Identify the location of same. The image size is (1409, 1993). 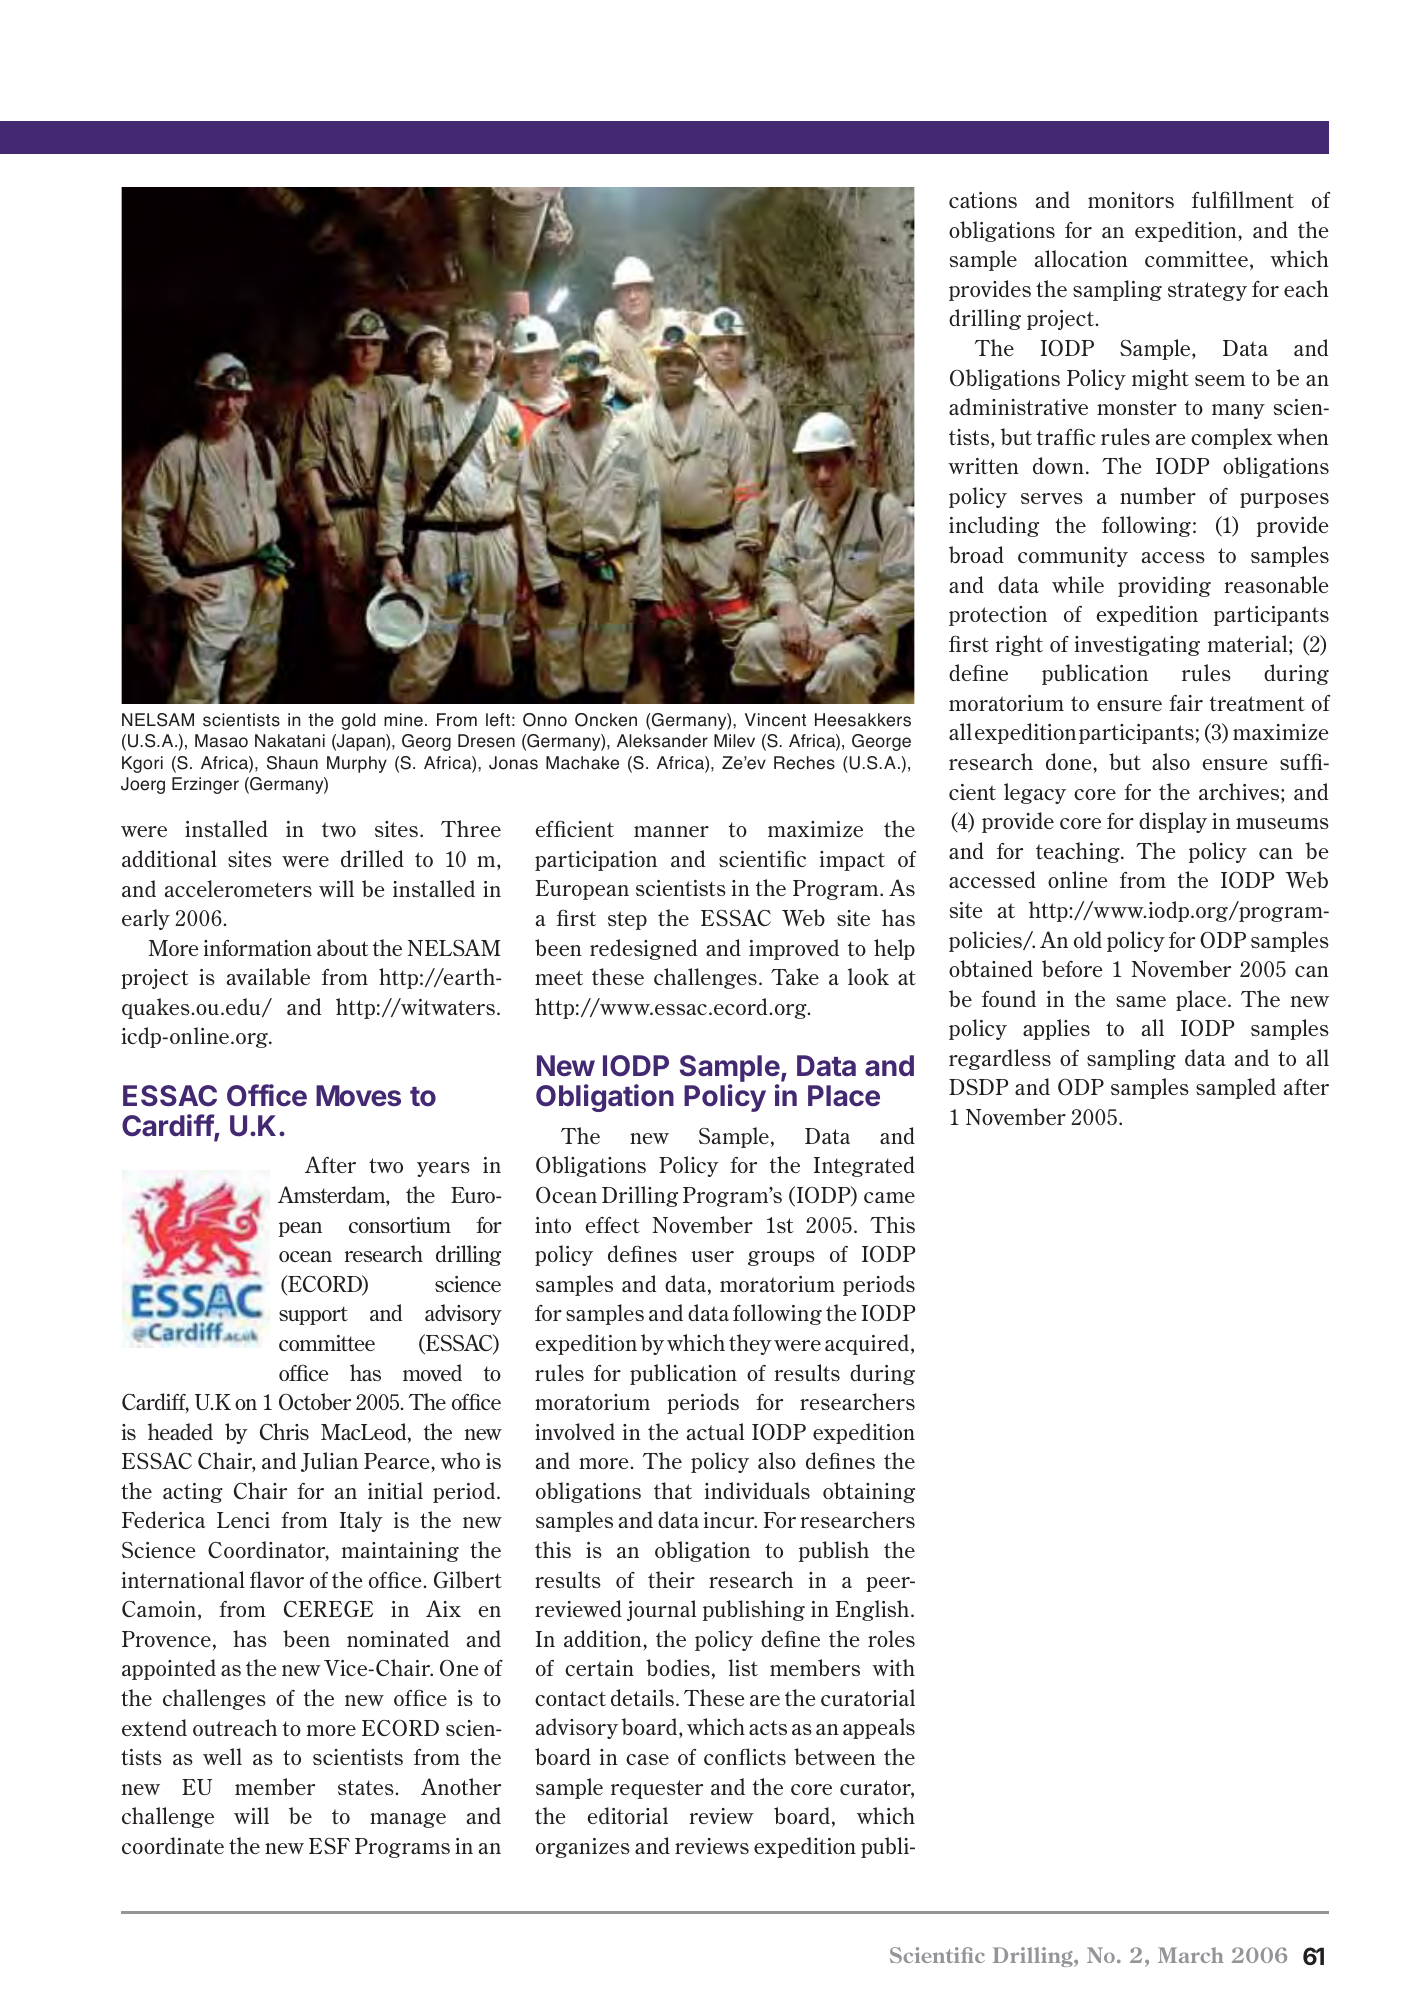
(1141, 1001).
